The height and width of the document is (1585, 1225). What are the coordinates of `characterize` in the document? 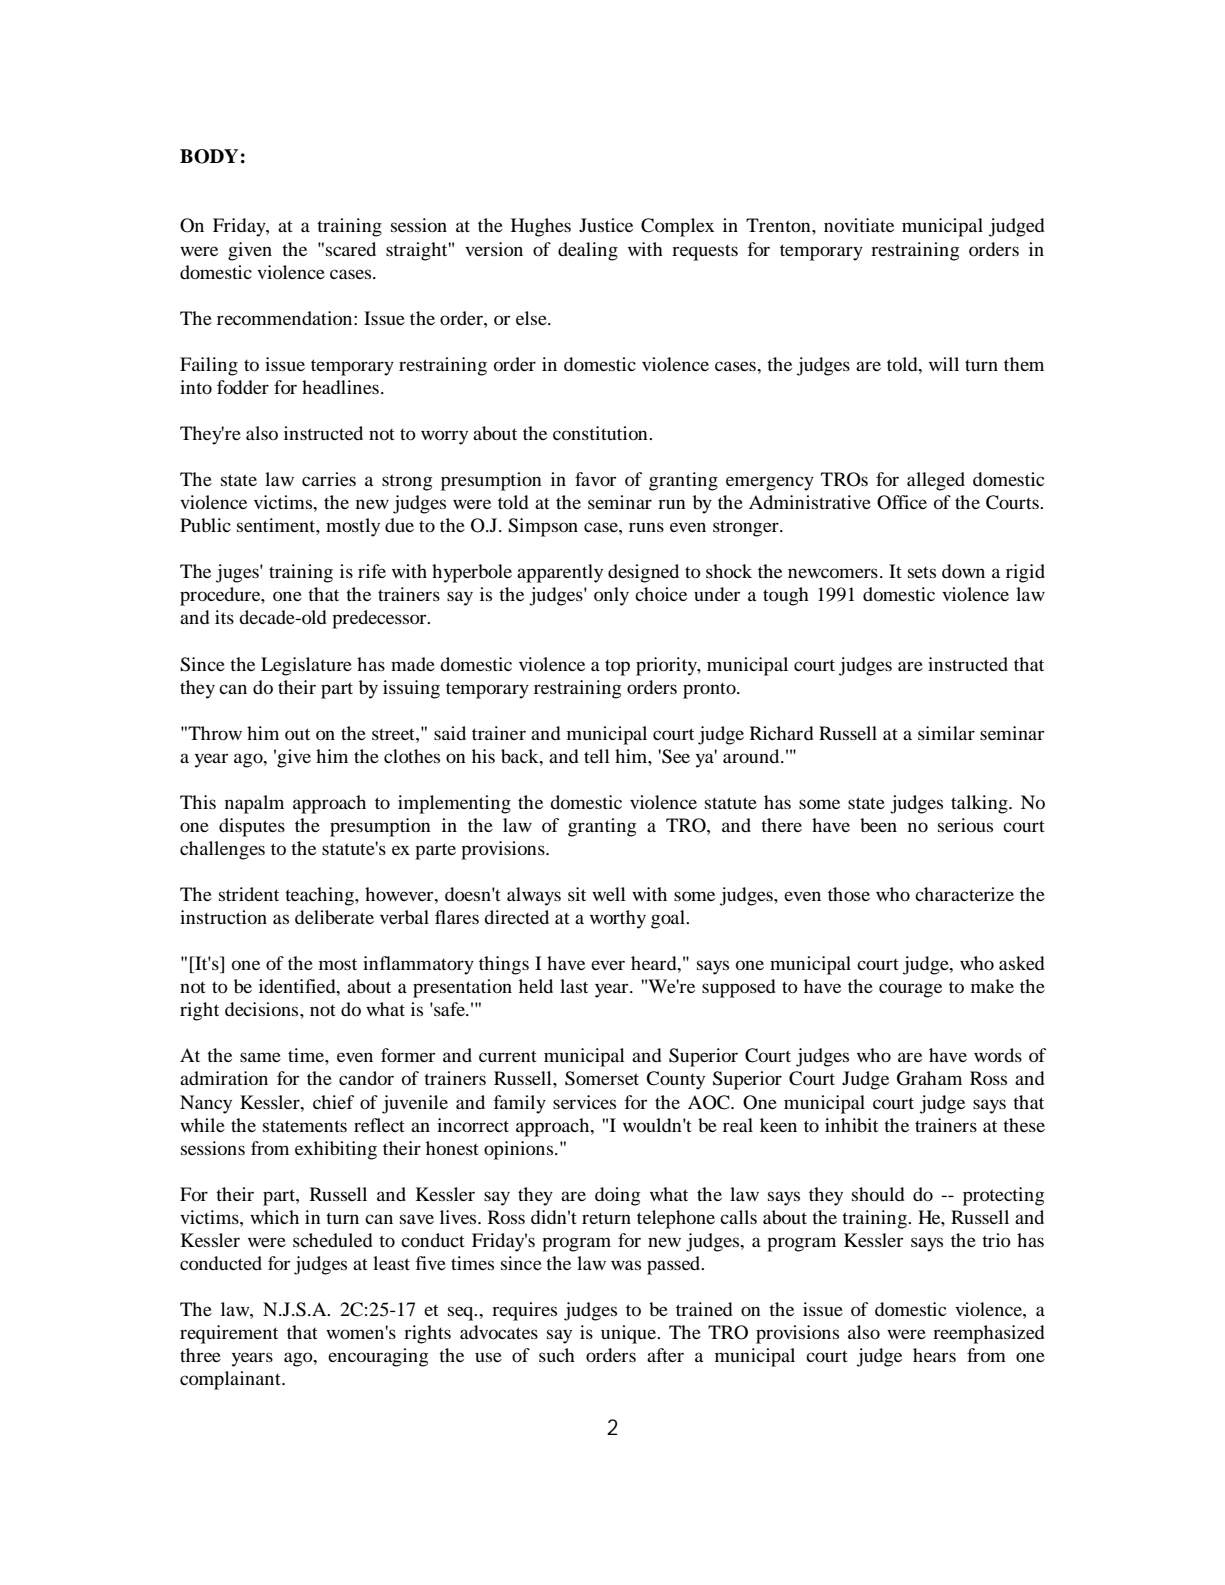 It's located at (964, 894).
